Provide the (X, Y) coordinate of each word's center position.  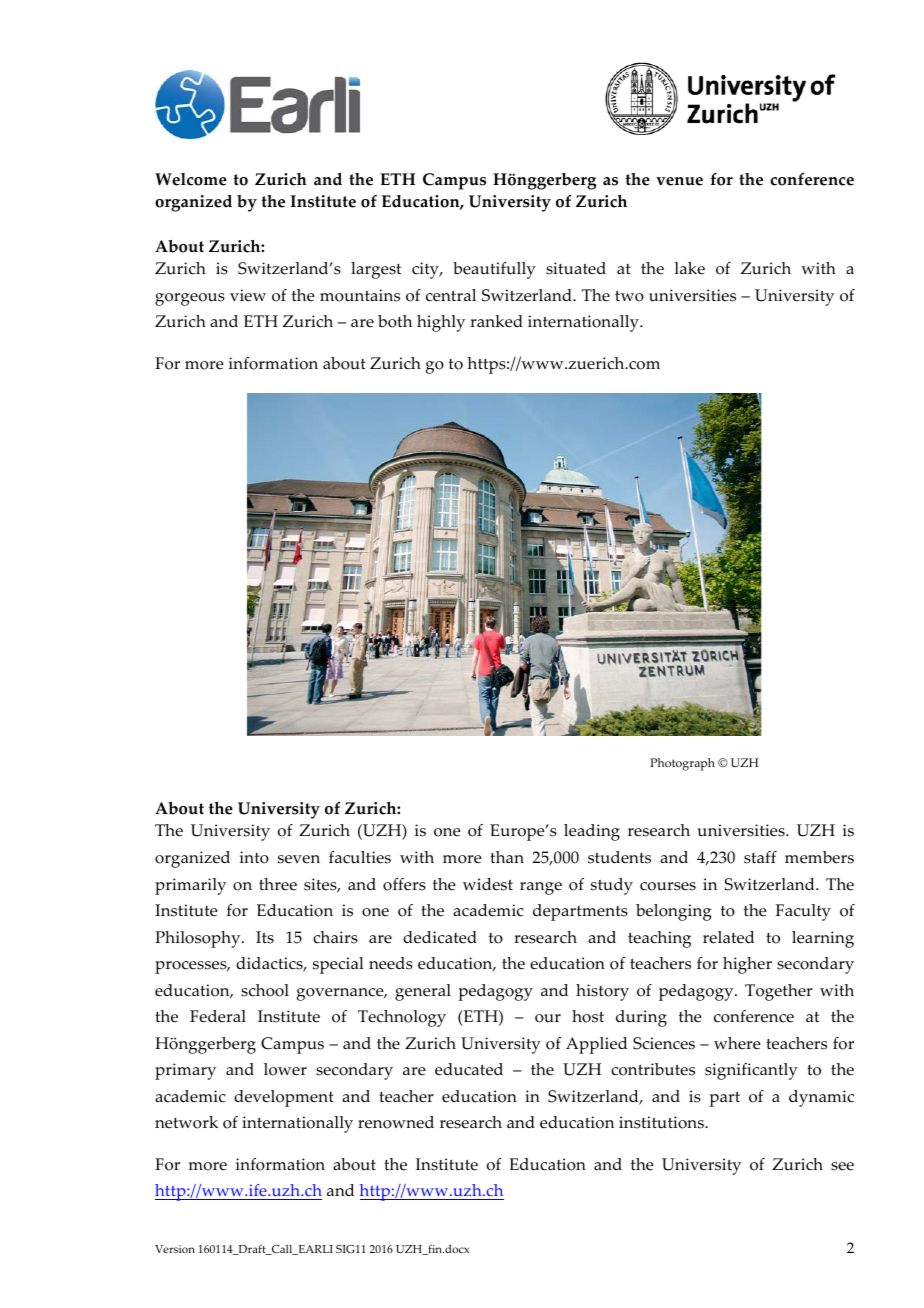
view (248, 295)
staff (760, 857)
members (819, 857)
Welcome (191, 179)
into (254, 857)
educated (469, 1069)
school (265, 990)
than (507, 857)
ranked (496, 321)
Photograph (682, 764)
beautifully (494, 270)
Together (779, 992)
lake (690, 268)
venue (679, 181)
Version (175, 1249)
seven (299, 859)
